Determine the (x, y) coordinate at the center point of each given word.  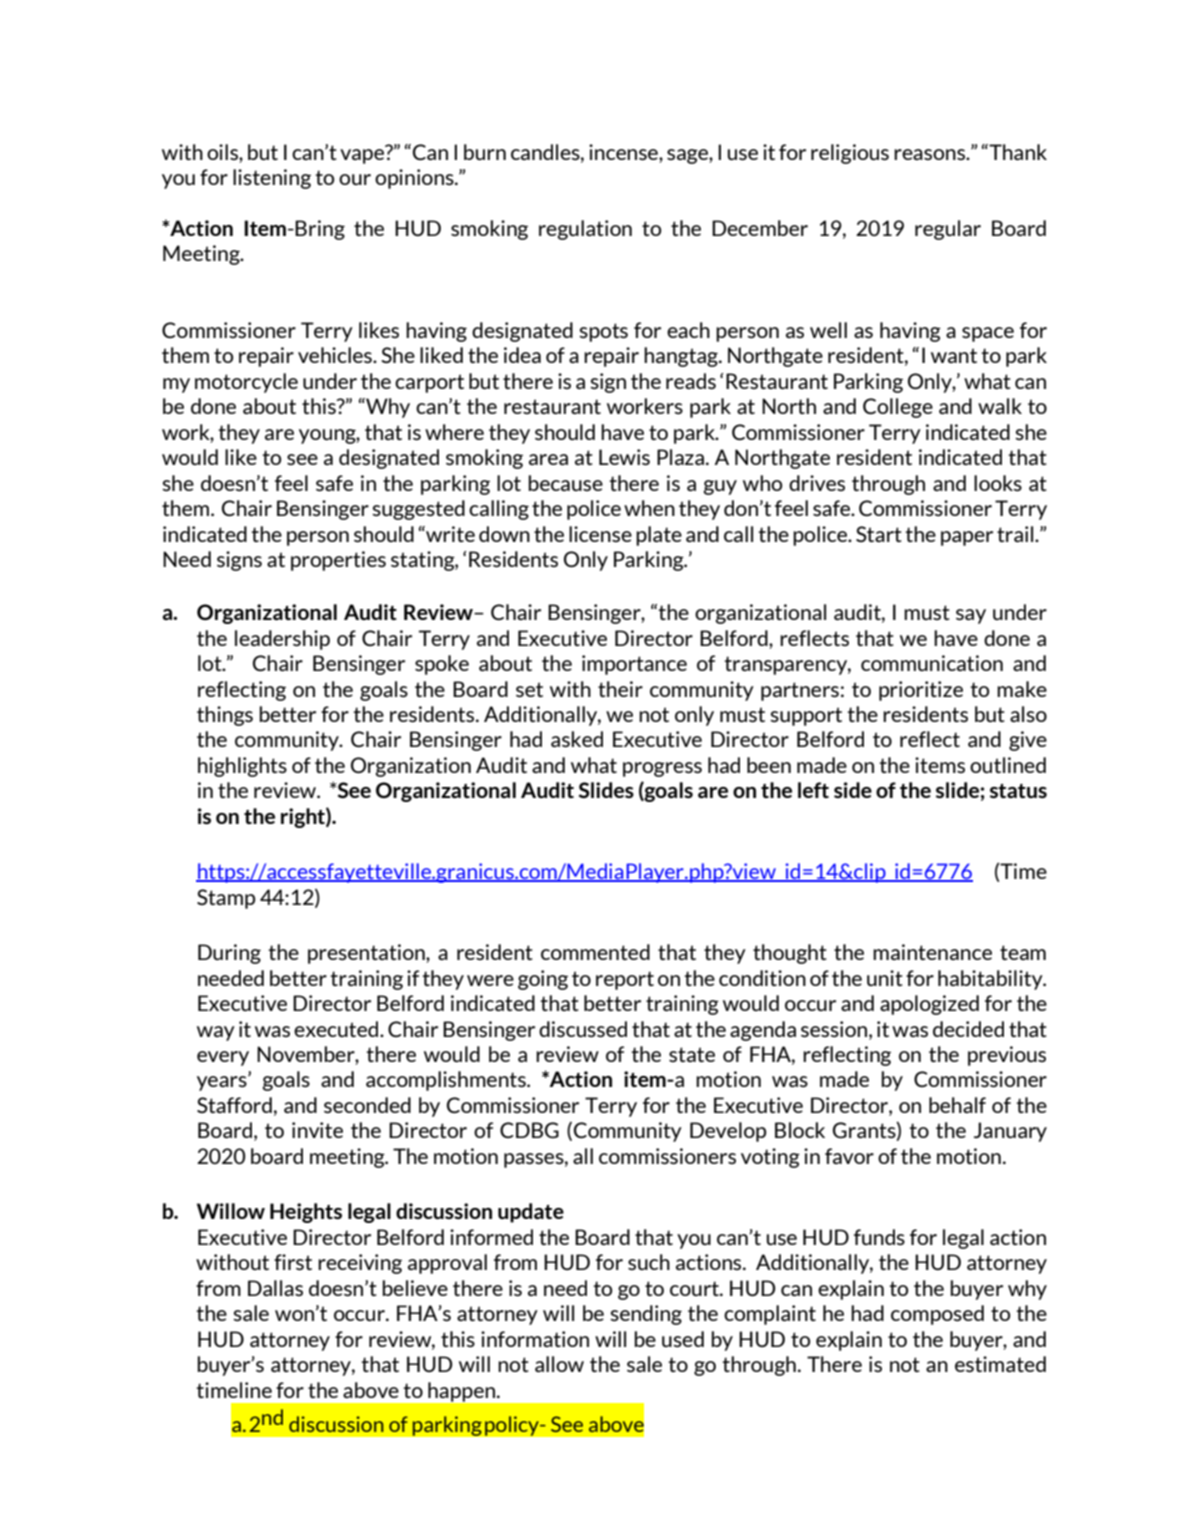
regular (948, 230)
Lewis (624, 457)
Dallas (275, 1288)
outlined (1008, 765)
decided (968, 1029)
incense (624, 152)
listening (272, 179)
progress (662, 769)
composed (937, 1315)
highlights (242, 767)
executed (337, 1029)
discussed (583, 1029)
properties (338, 561)
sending (646, 1315)
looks (998, 483)
